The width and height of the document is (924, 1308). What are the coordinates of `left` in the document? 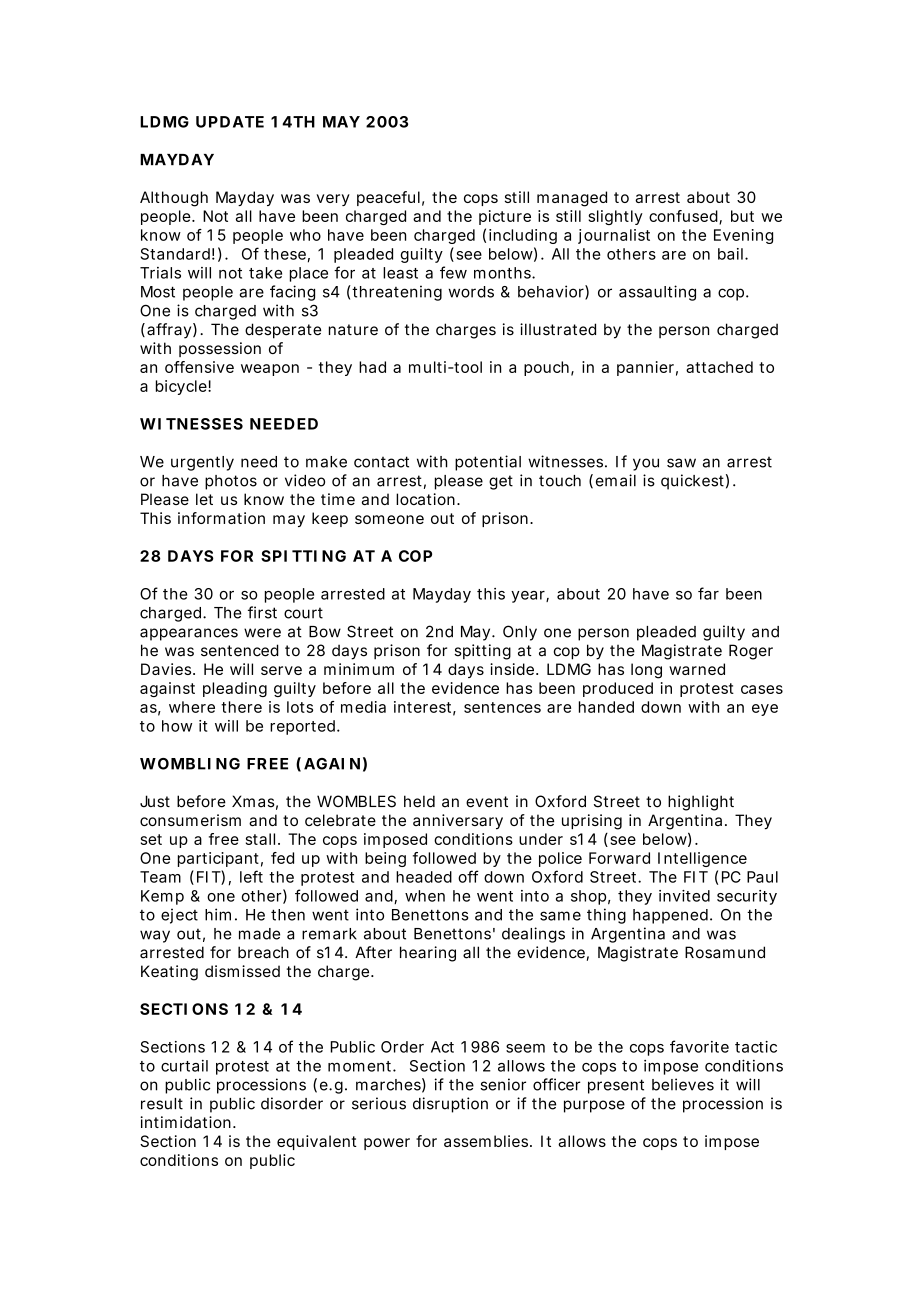 It's located at (251, 876).
